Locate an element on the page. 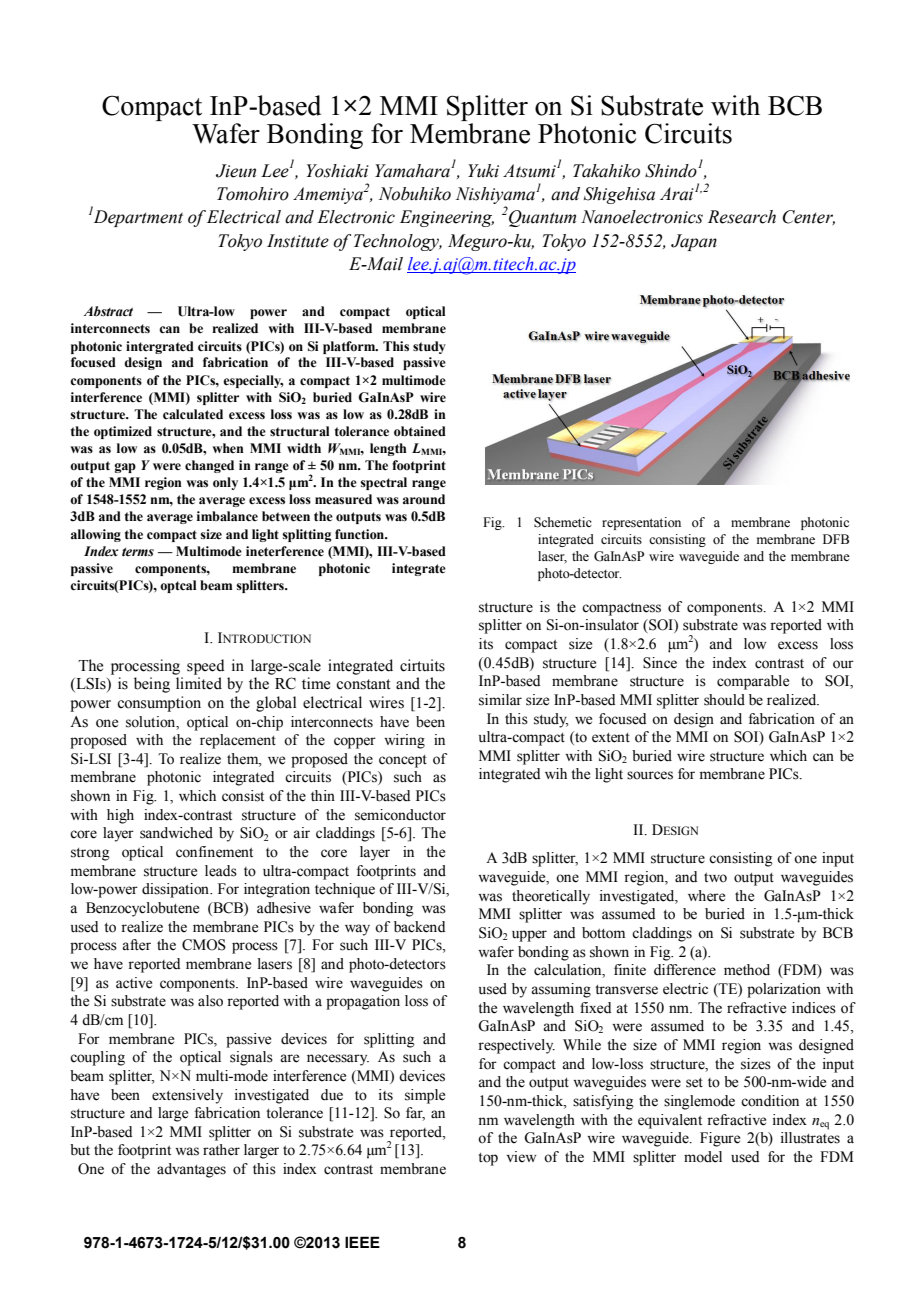 The width and height of the document is (924, 1308). obtained is located at coordinates (420, 431).
